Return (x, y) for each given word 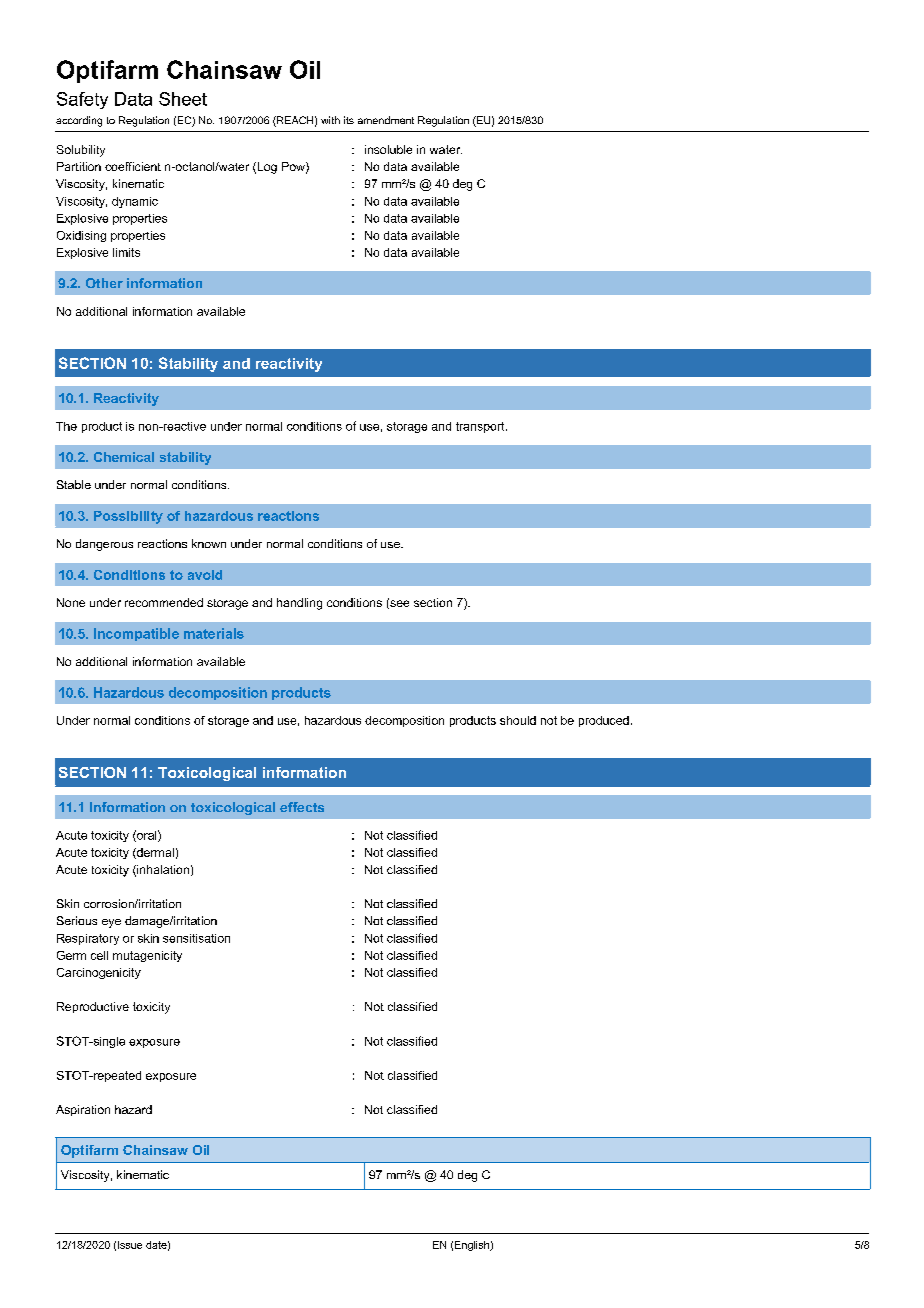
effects (302, 807)
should (518, 720)
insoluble (388, 149)
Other (104, 283)
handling (299, 604)
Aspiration (83, 1110)
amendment (386, 120)
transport (481, 427)
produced (604, 721)
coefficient (133, 166)
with (330, 120)
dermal (154, 853)
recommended (164, 602)
